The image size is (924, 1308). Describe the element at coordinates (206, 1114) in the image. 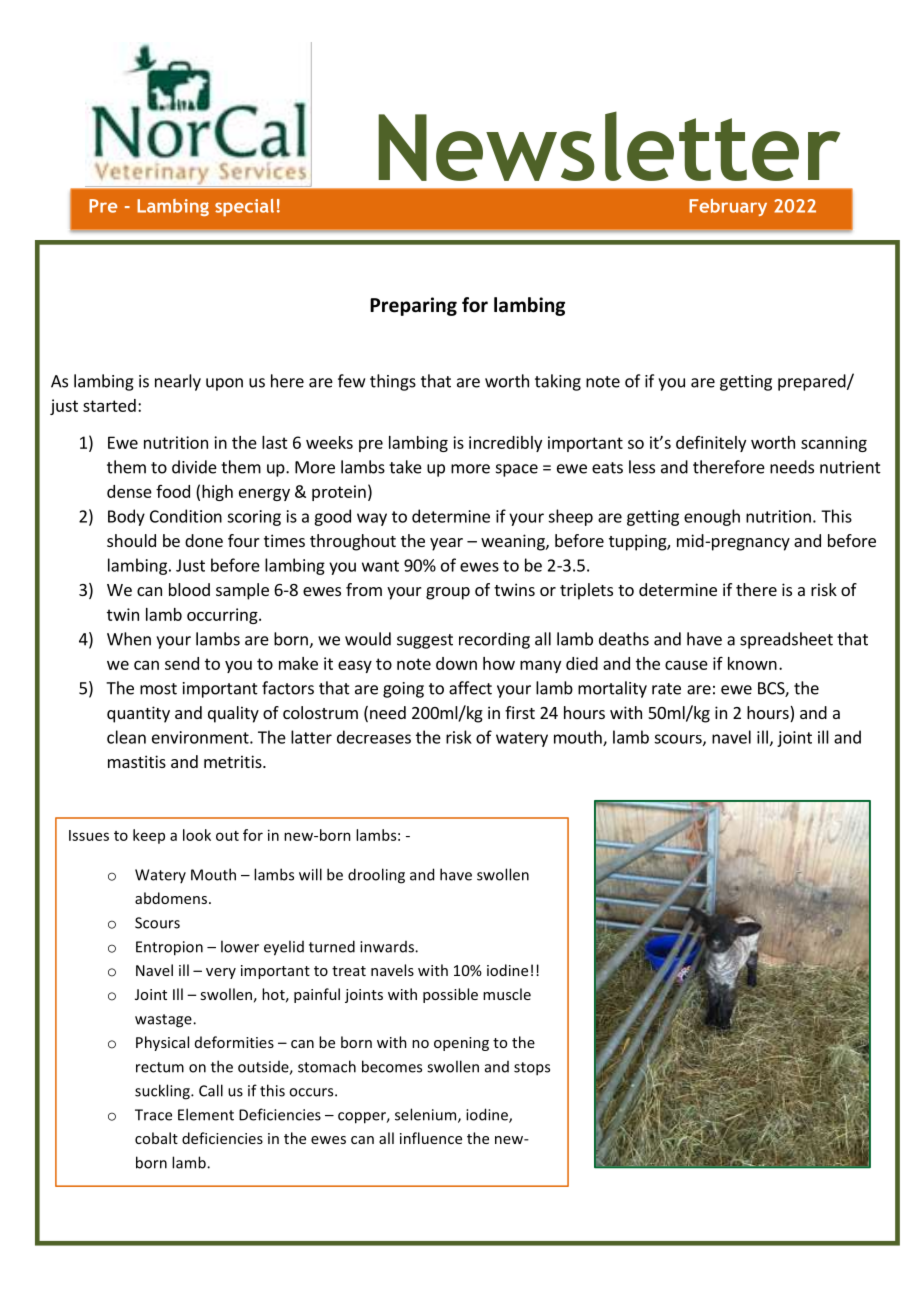

I see `Element` at that location.
